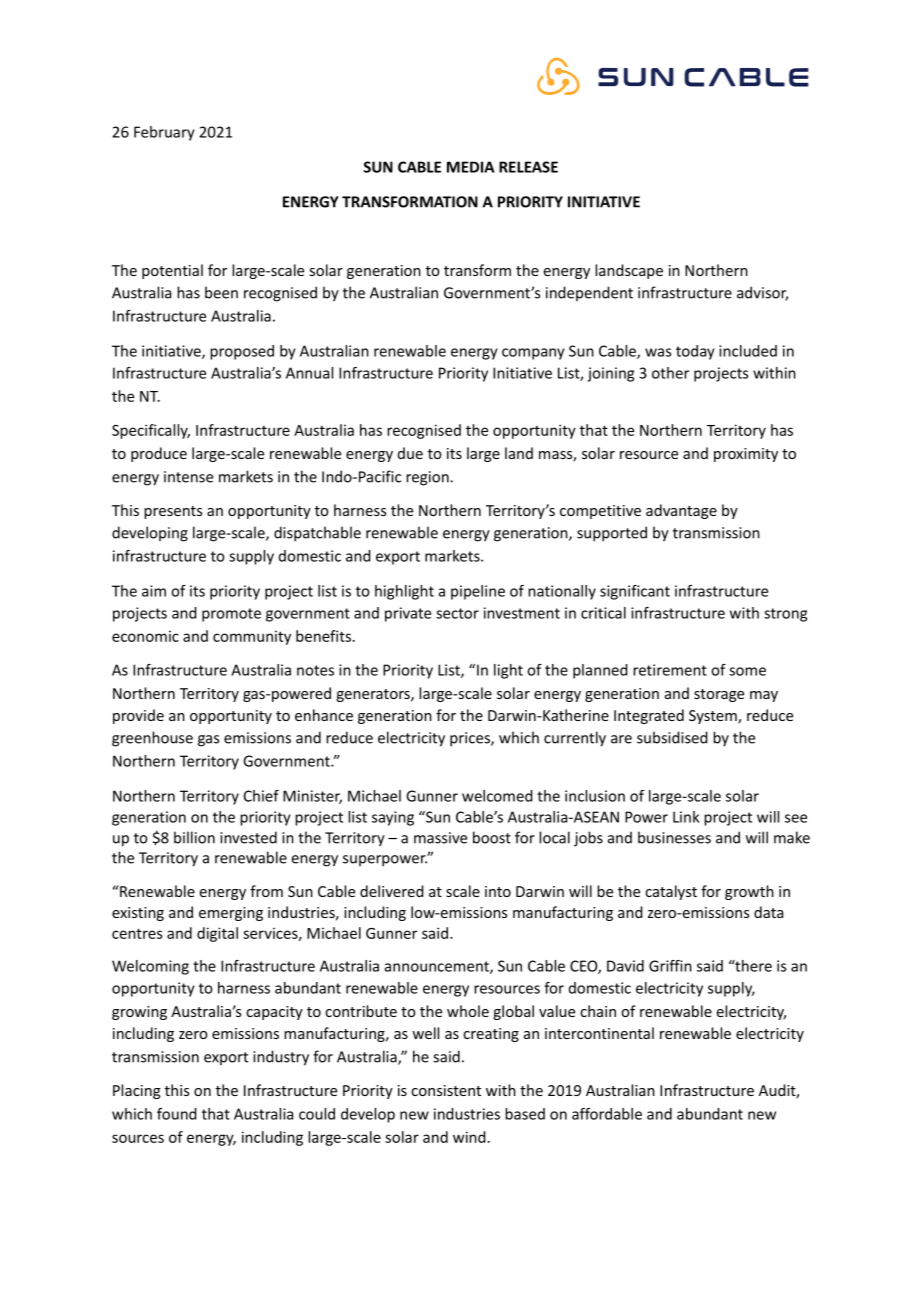  I want to click on promote, so click(231, 615).
